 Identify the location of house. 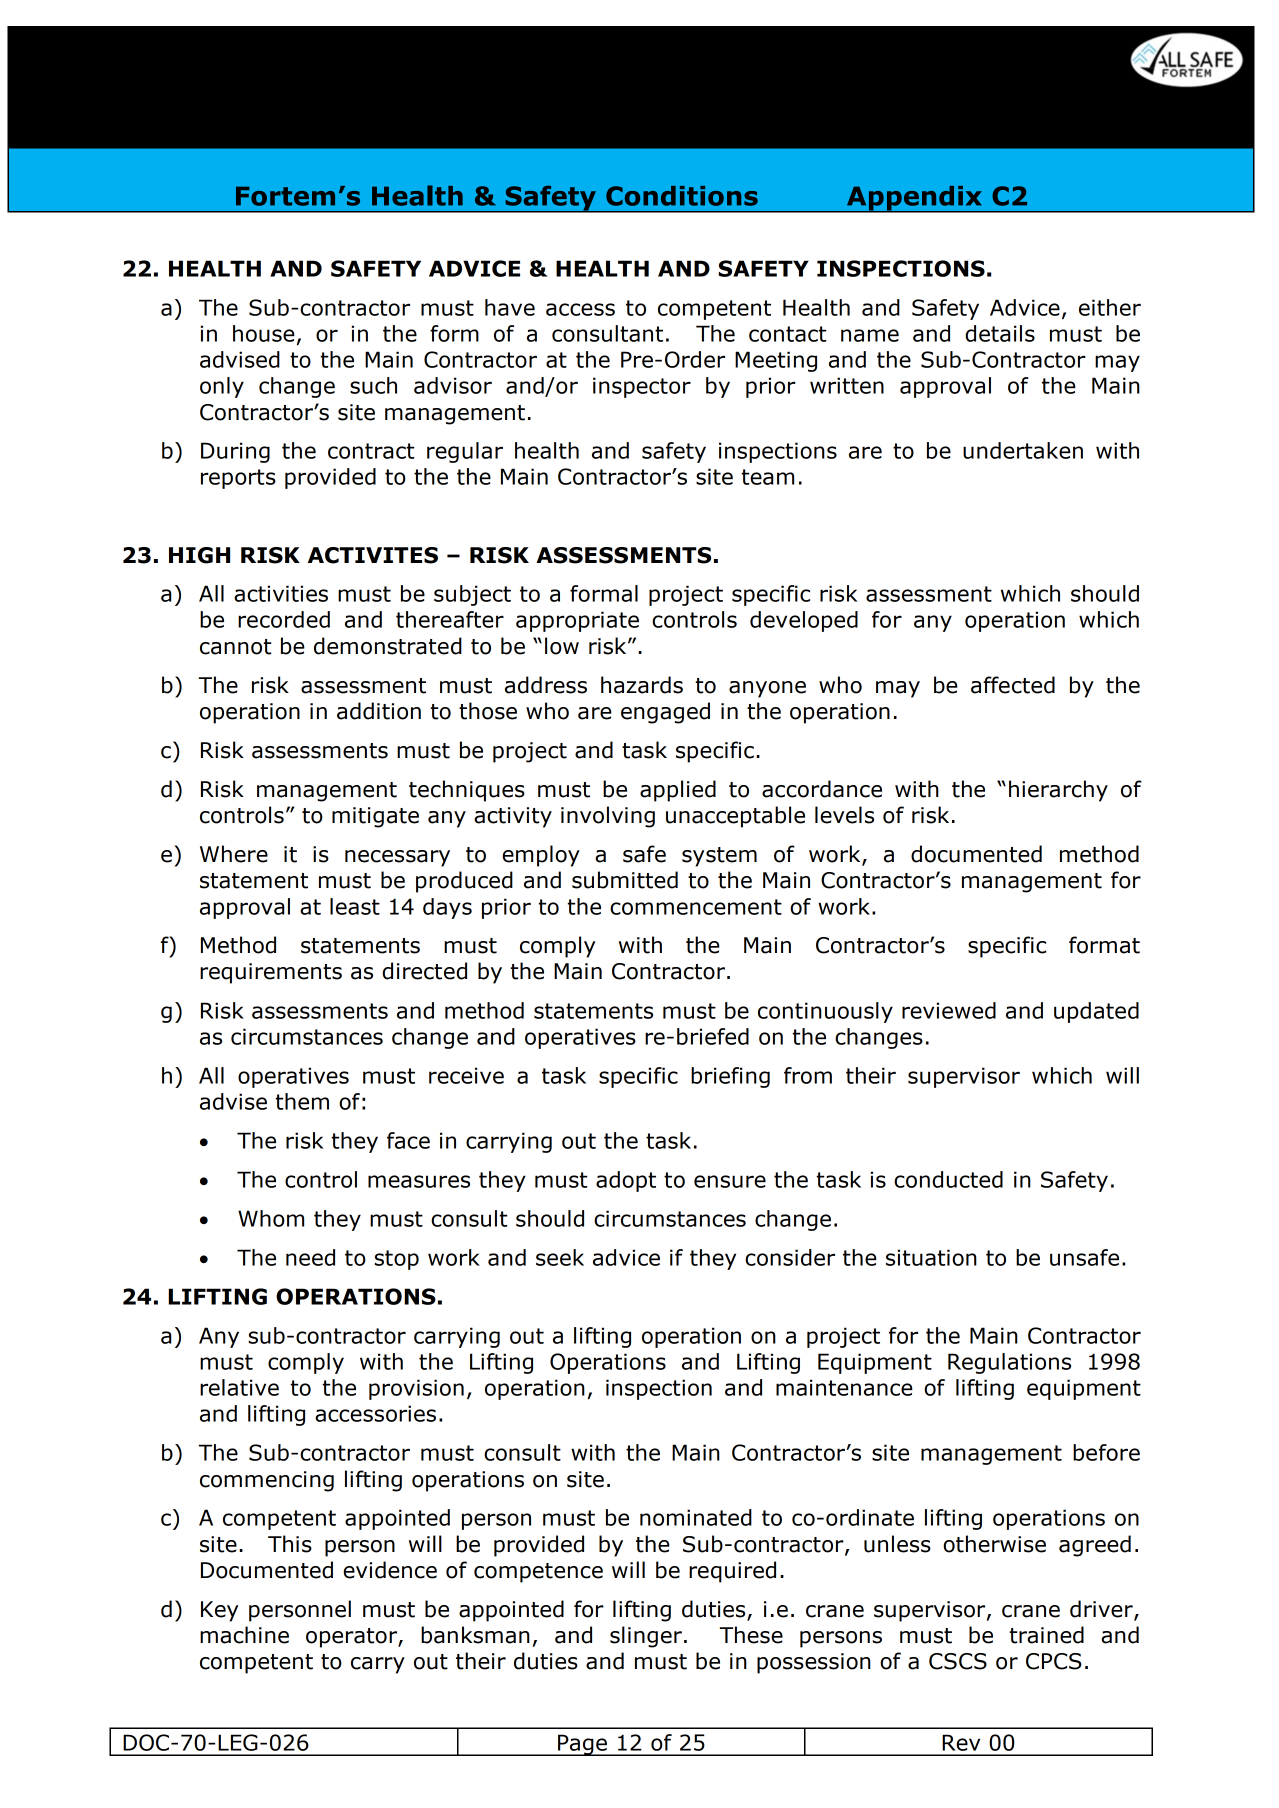
(264, 333).
